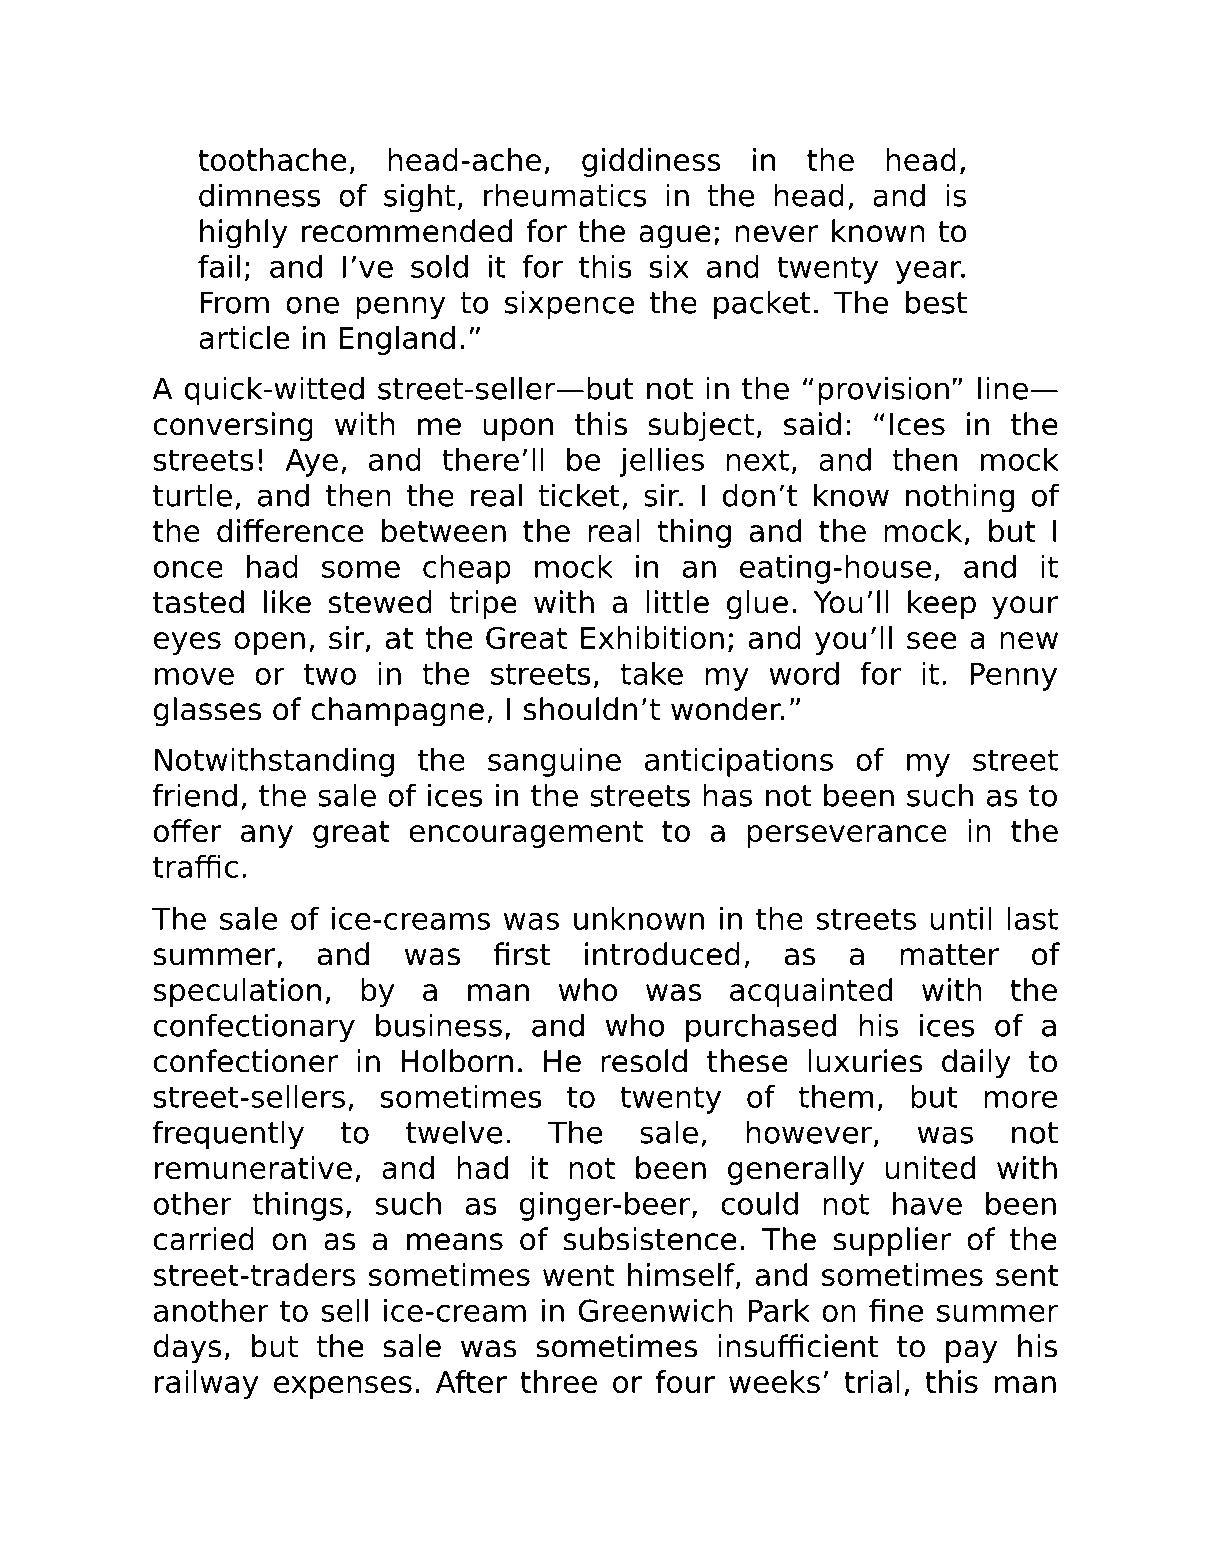 This page has width=1212, height=1568. Describe the element at coordinates (579, 495) in the page. I see `ticket` at that location.
